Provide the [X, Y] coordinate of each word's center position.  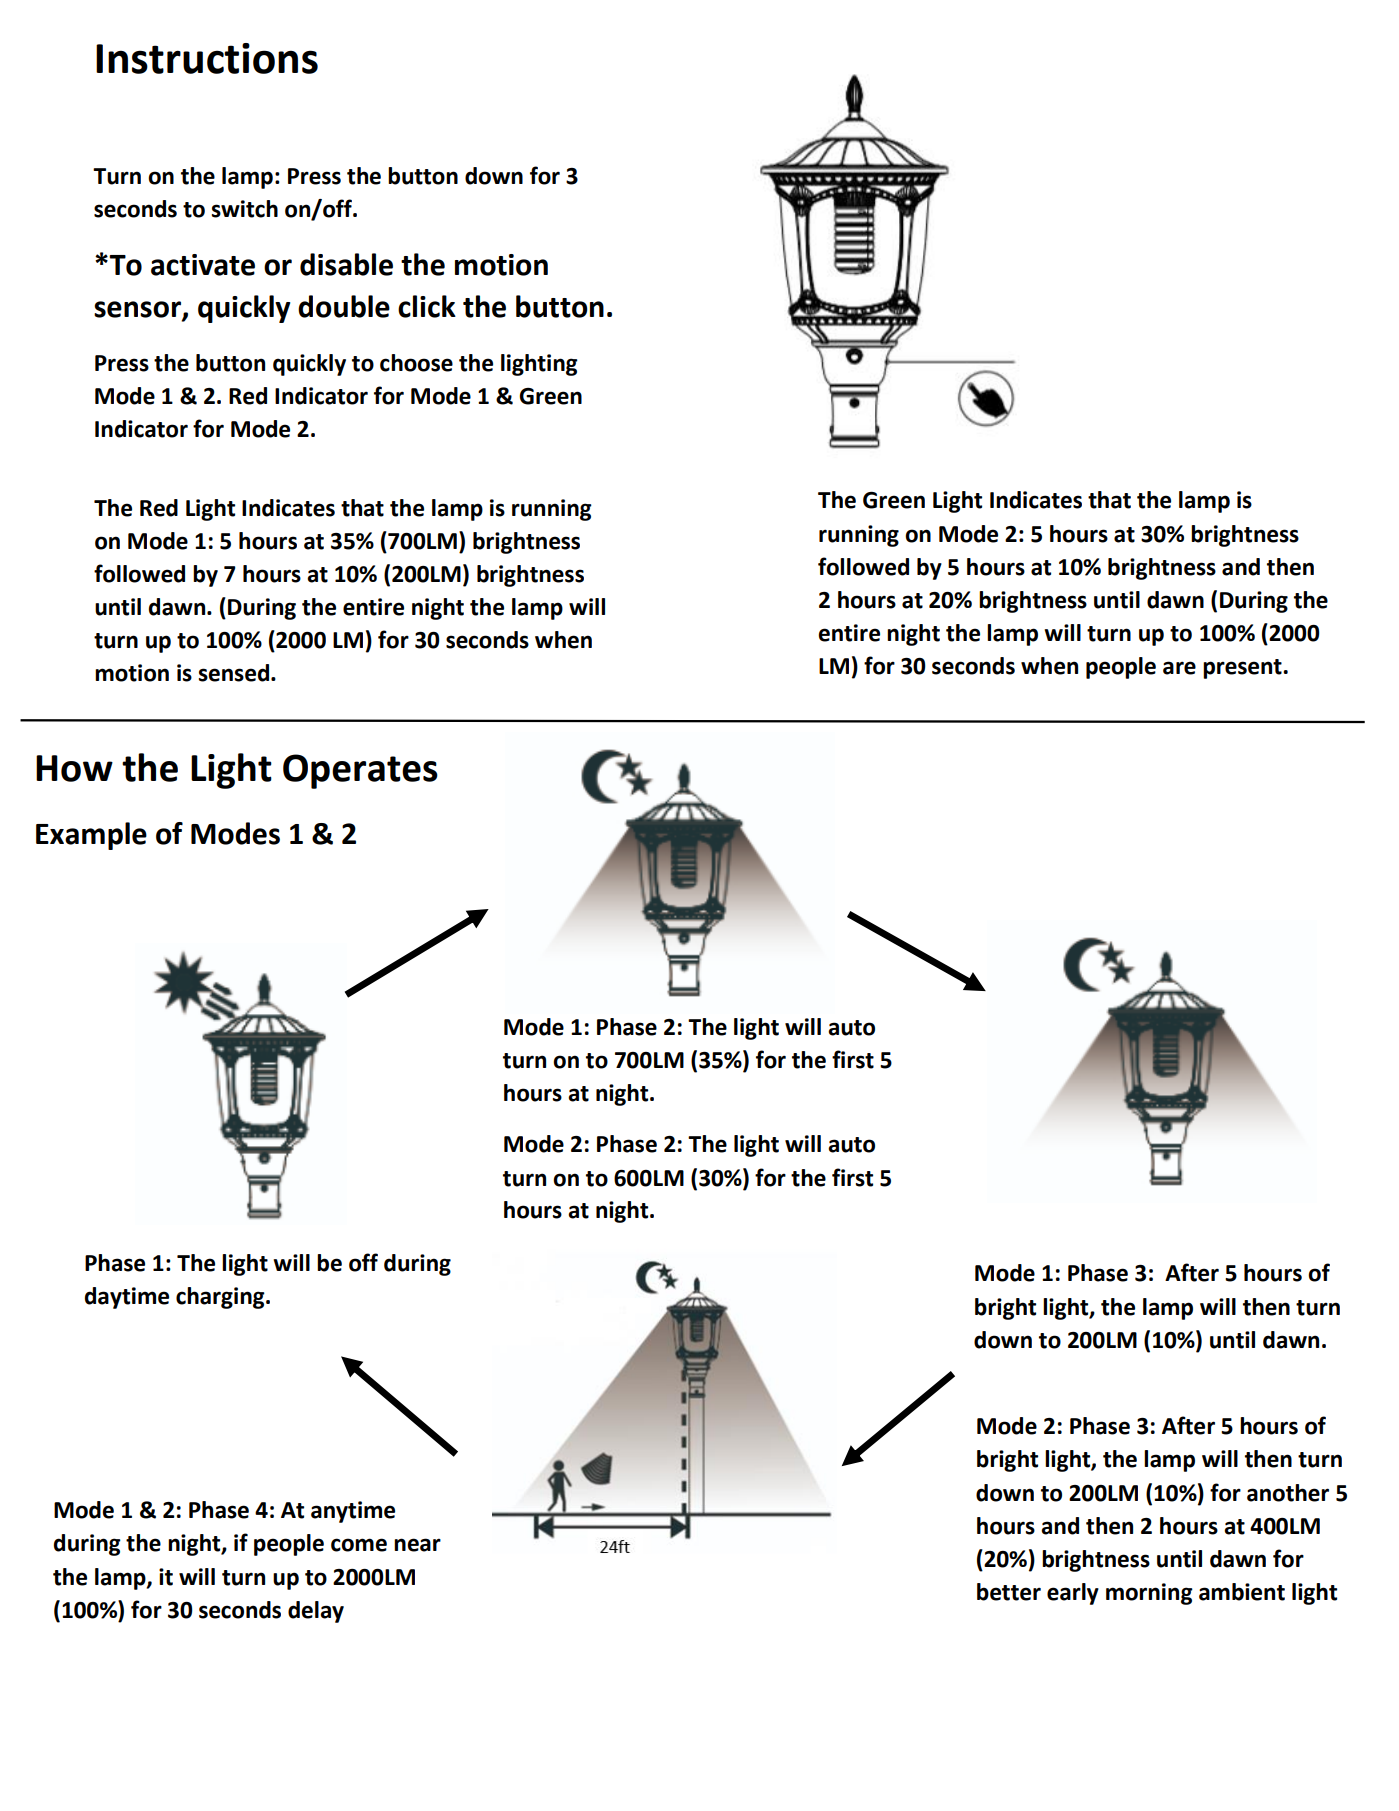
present [1243, 669]
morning [1149, 1594]
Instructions [207, 58]
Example [91, 836]
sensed [234, 673]
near [417, 1545]
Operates [360, 771]
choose [416, 363]
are [1179, 668]
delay [316, 1612]
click [427, 306]
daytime [127, 1298]
